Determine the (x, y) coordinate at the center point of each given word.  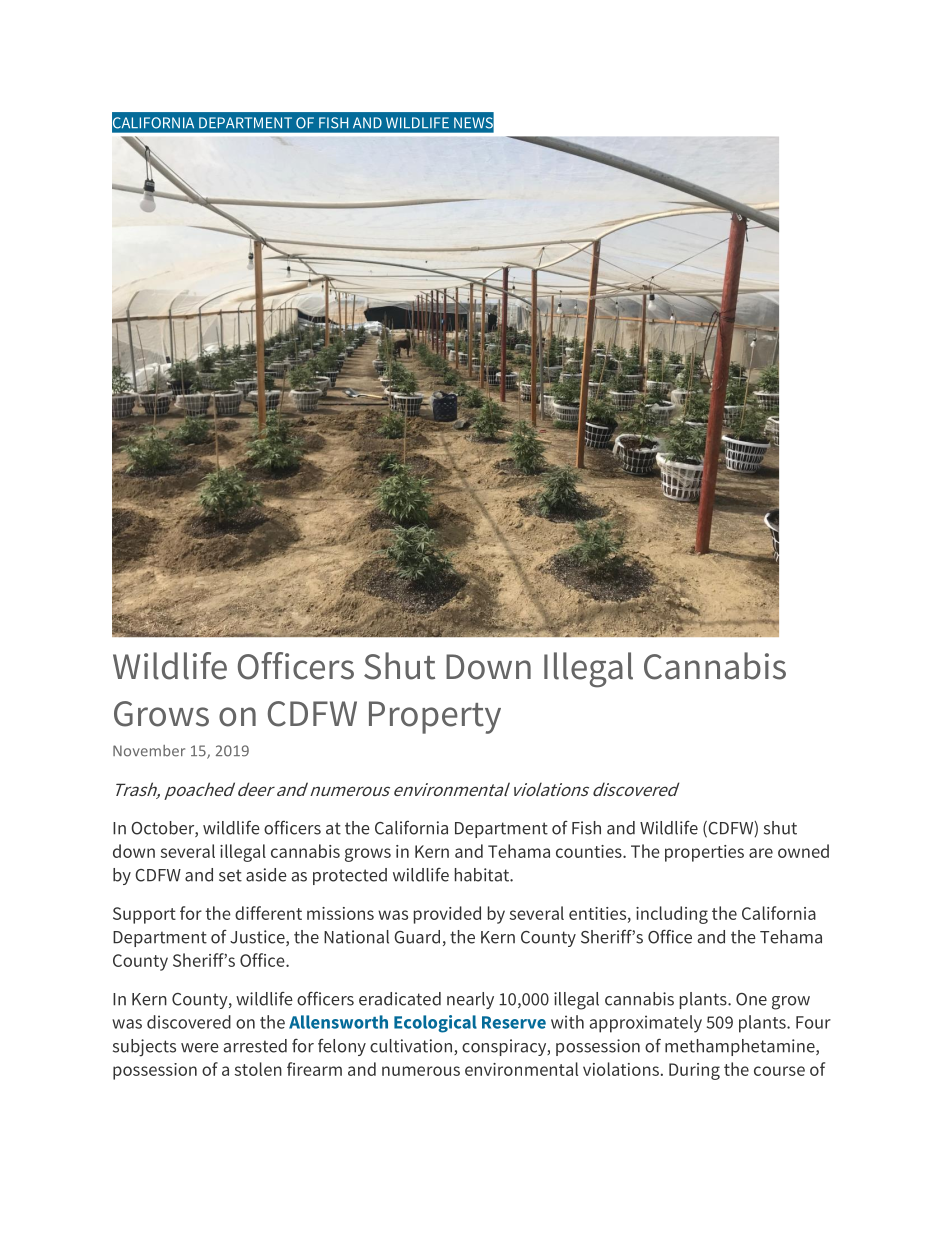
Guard (417, 937)
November (149, 751)
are (761, 853)
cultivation (411, 1046)
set (230, 875)
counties (590, 851)
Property (435, 717)
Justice (258, 938)
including (672, 915)
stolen (258, 1069)
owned (803, 851)
